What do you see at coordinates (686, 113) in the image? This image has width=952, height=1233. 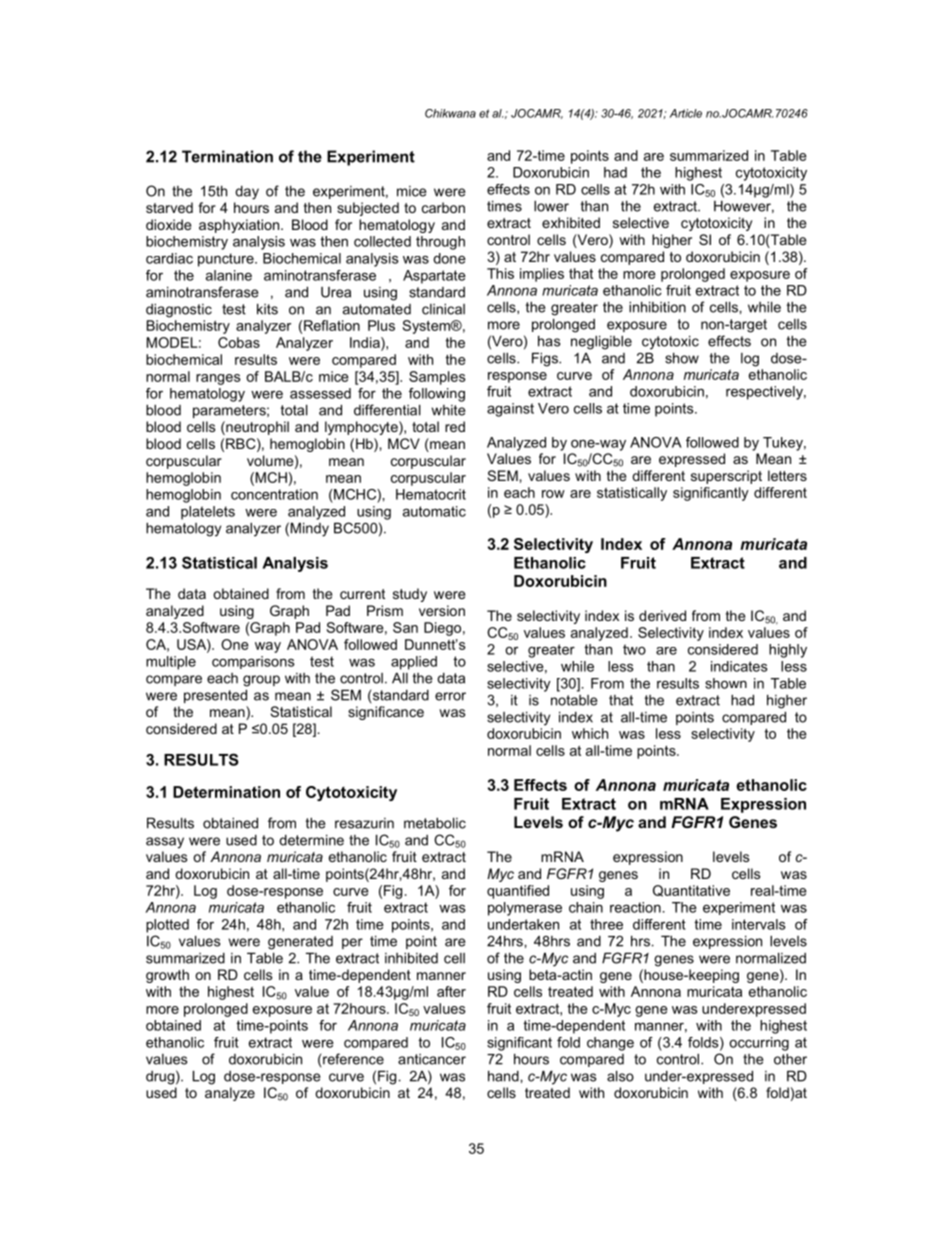 I see `Article` at bounding box center [686, 113].
